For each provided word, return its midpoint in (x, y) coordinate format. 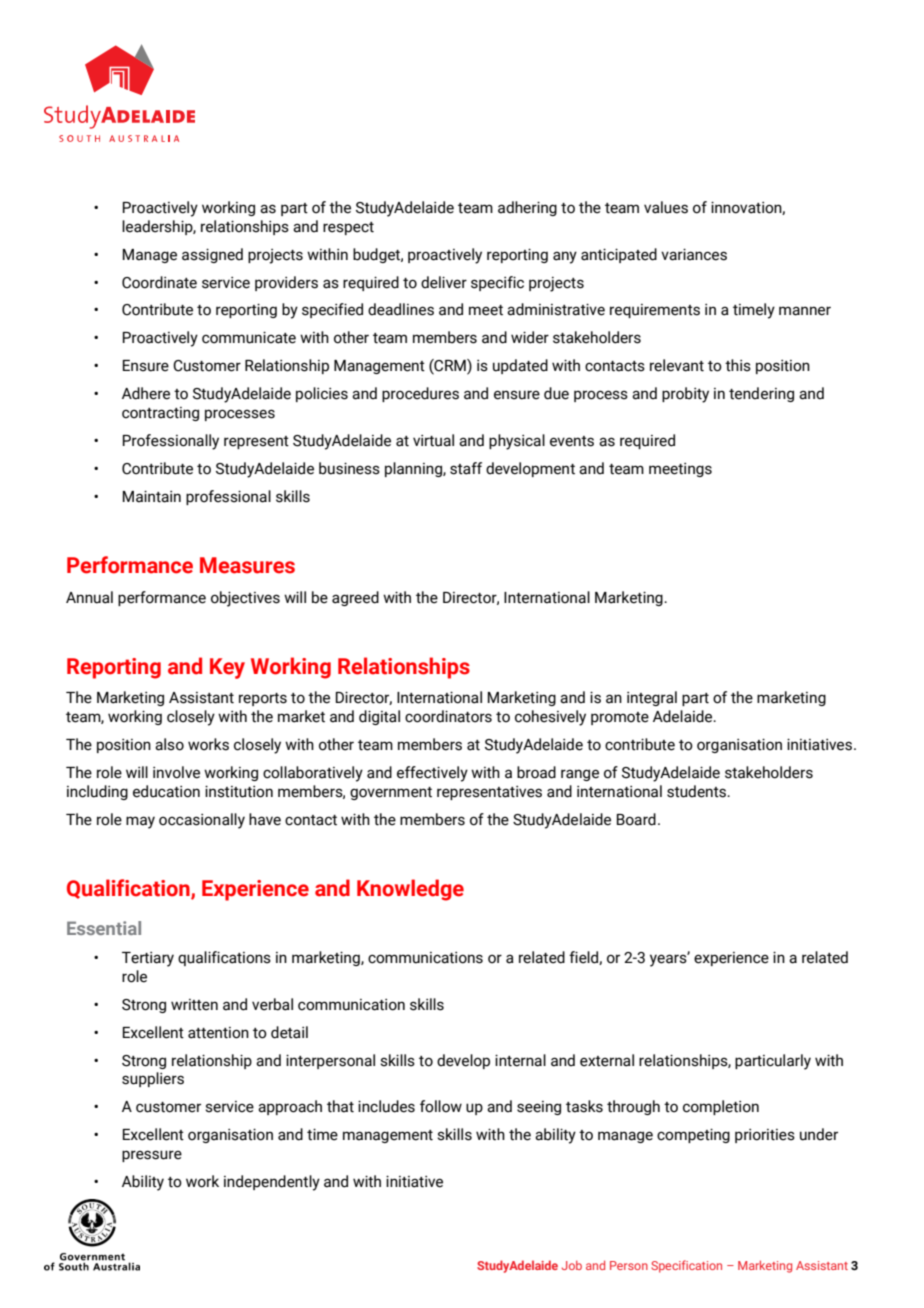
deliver (444, 282)
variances (694, 254)
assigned (212, 255)
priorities (765, 1136)
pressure (152, 1156)
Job (572, 1265)
